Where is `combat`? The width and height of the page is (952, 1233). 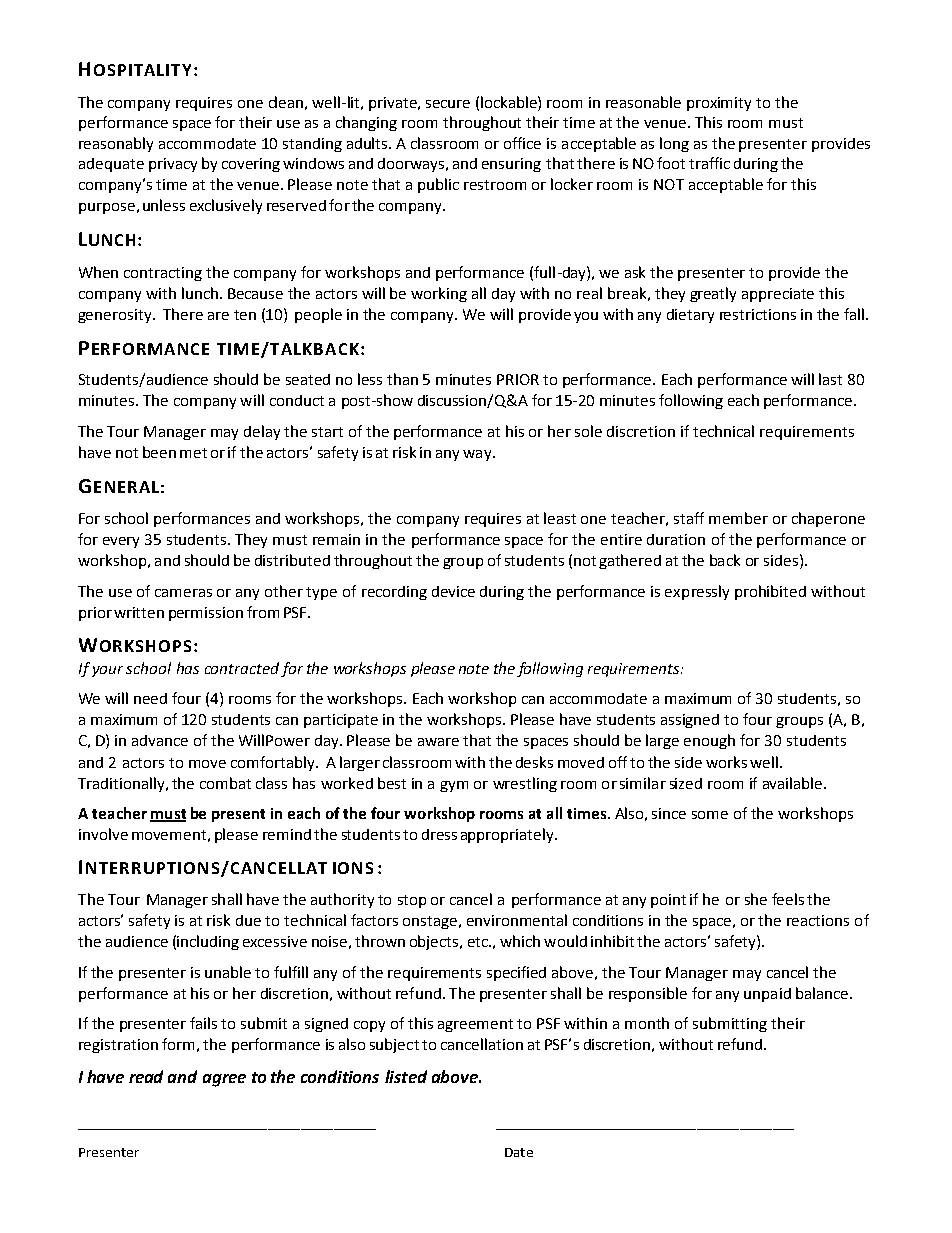
combat is located at coordinates (225, 783).
